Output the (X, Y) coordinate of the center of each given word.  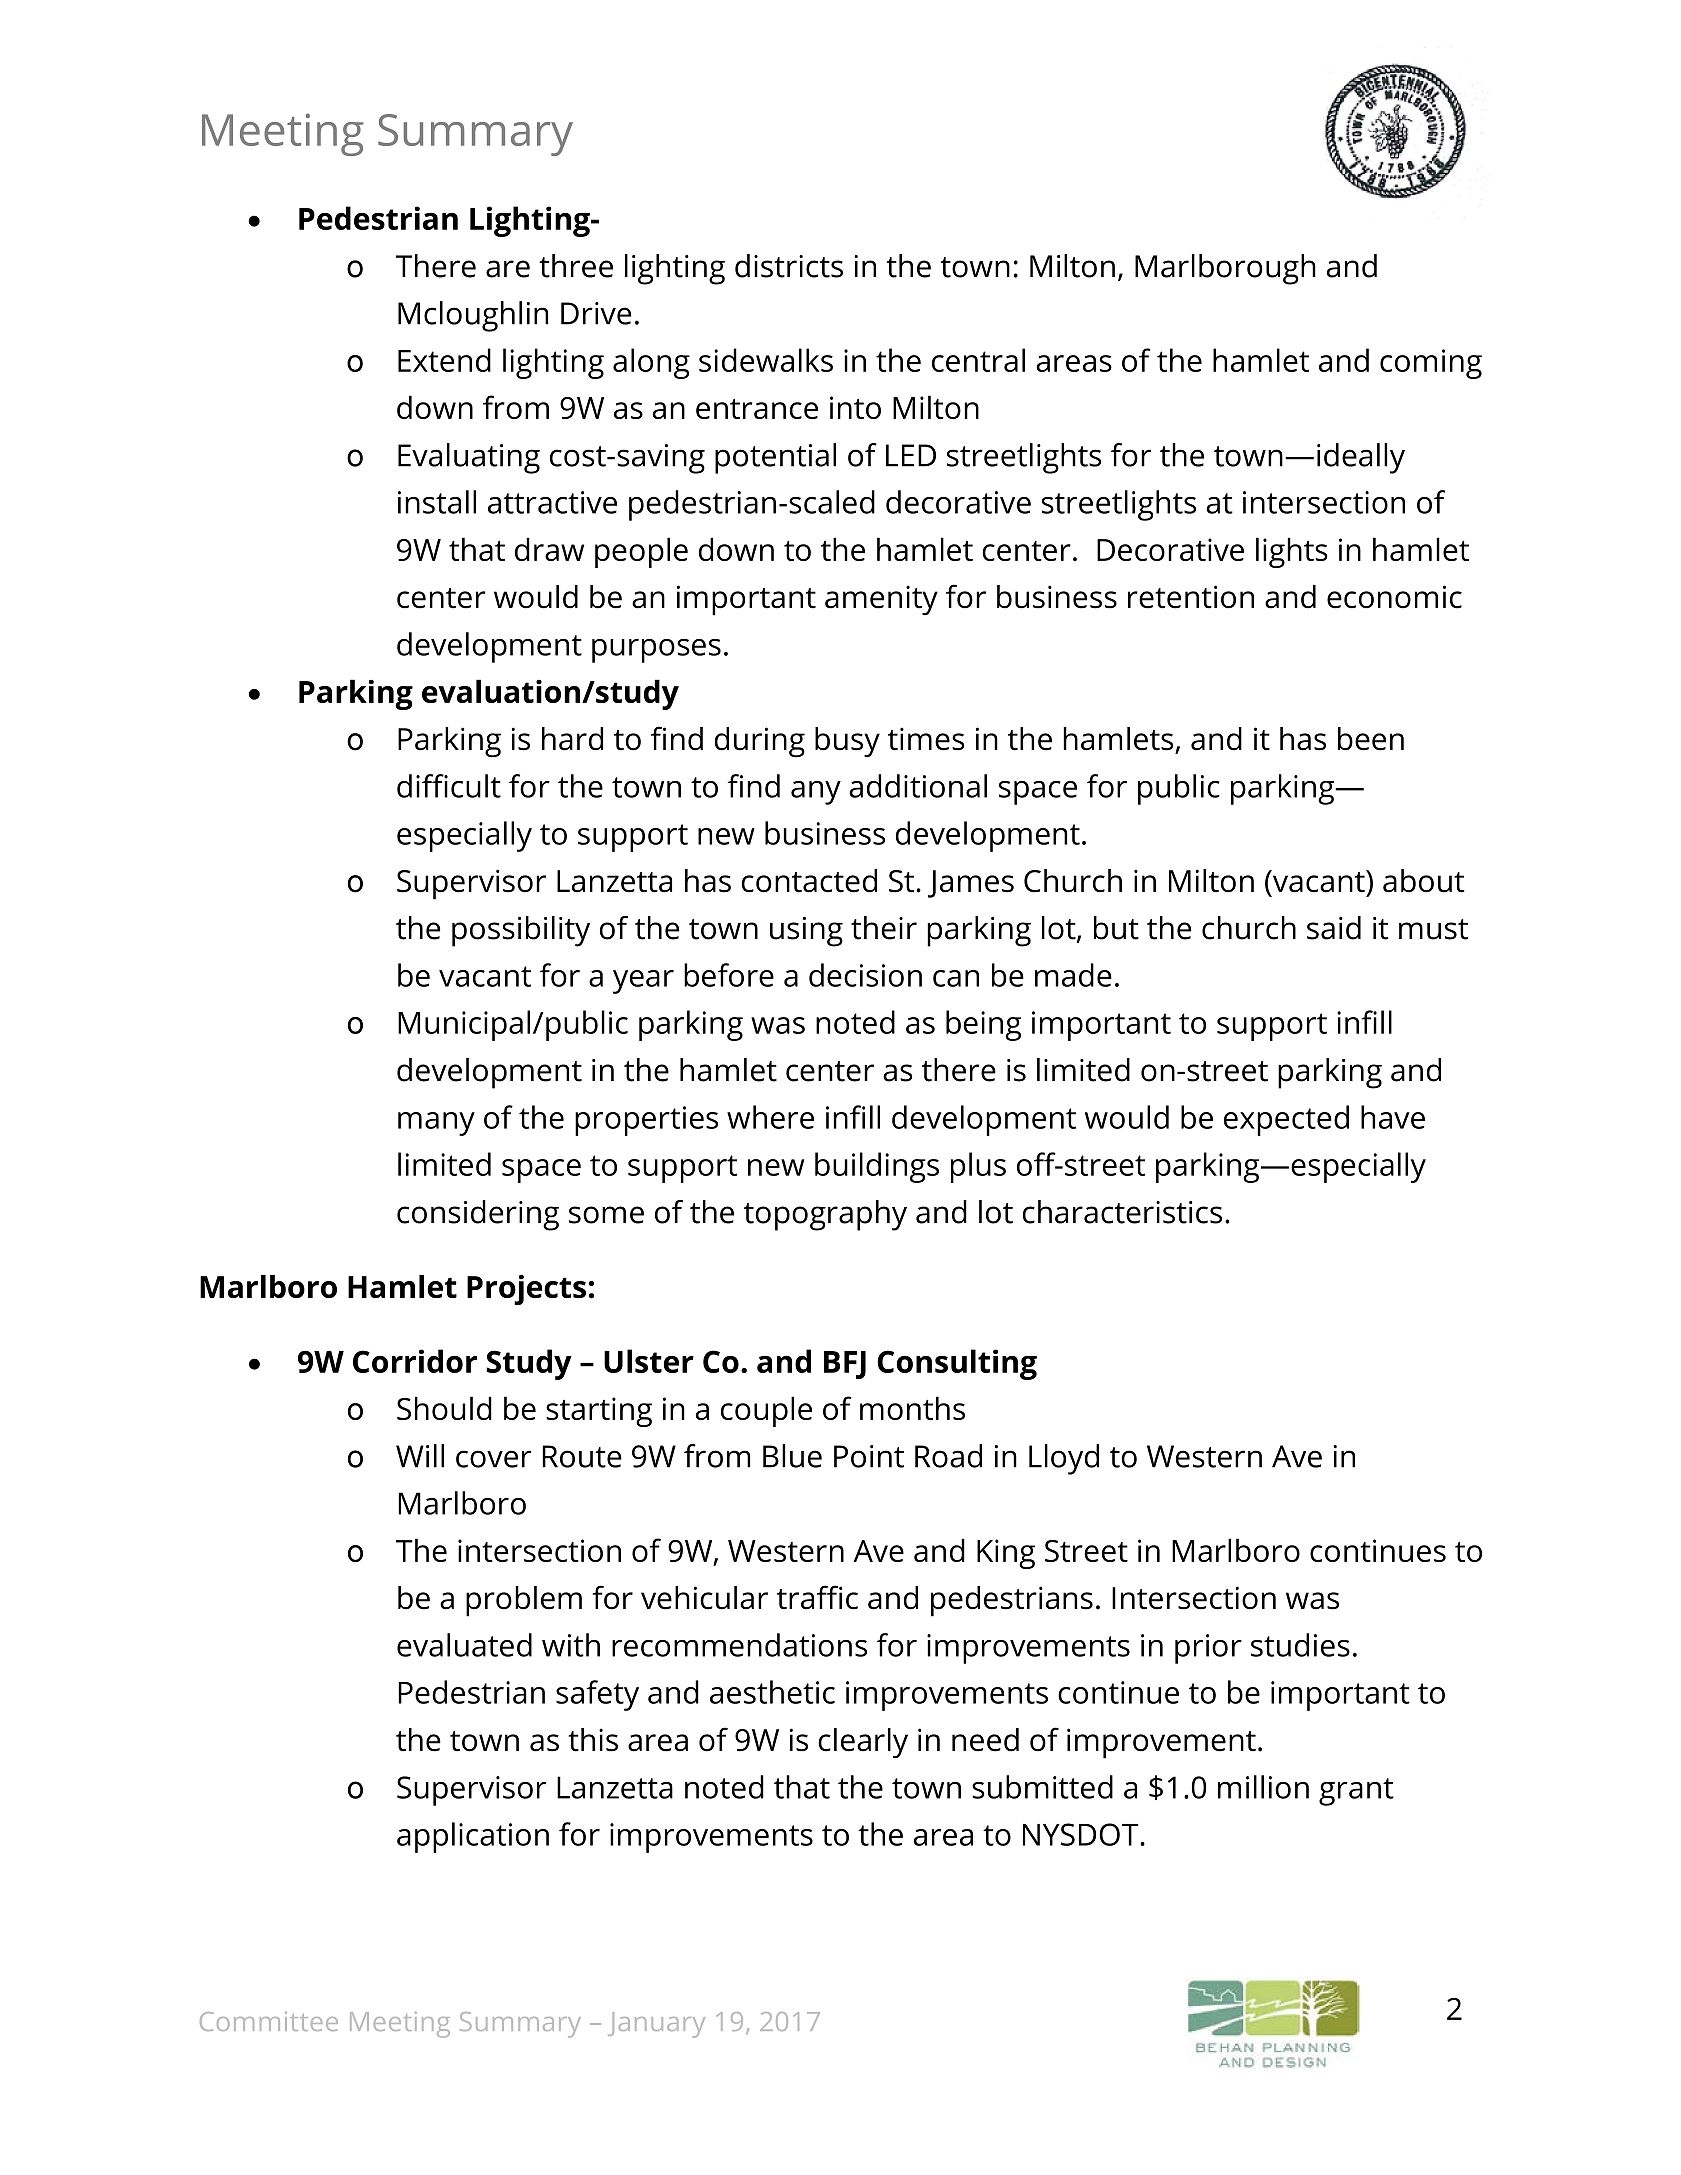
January (656, 2025)
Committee (269, 2021)
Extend (444, 360)
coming (1431, 364)
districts (789, 266)
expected (1286, 1120)
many (436, 1124)
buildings (877, 1167)
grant (1356, 1792)
